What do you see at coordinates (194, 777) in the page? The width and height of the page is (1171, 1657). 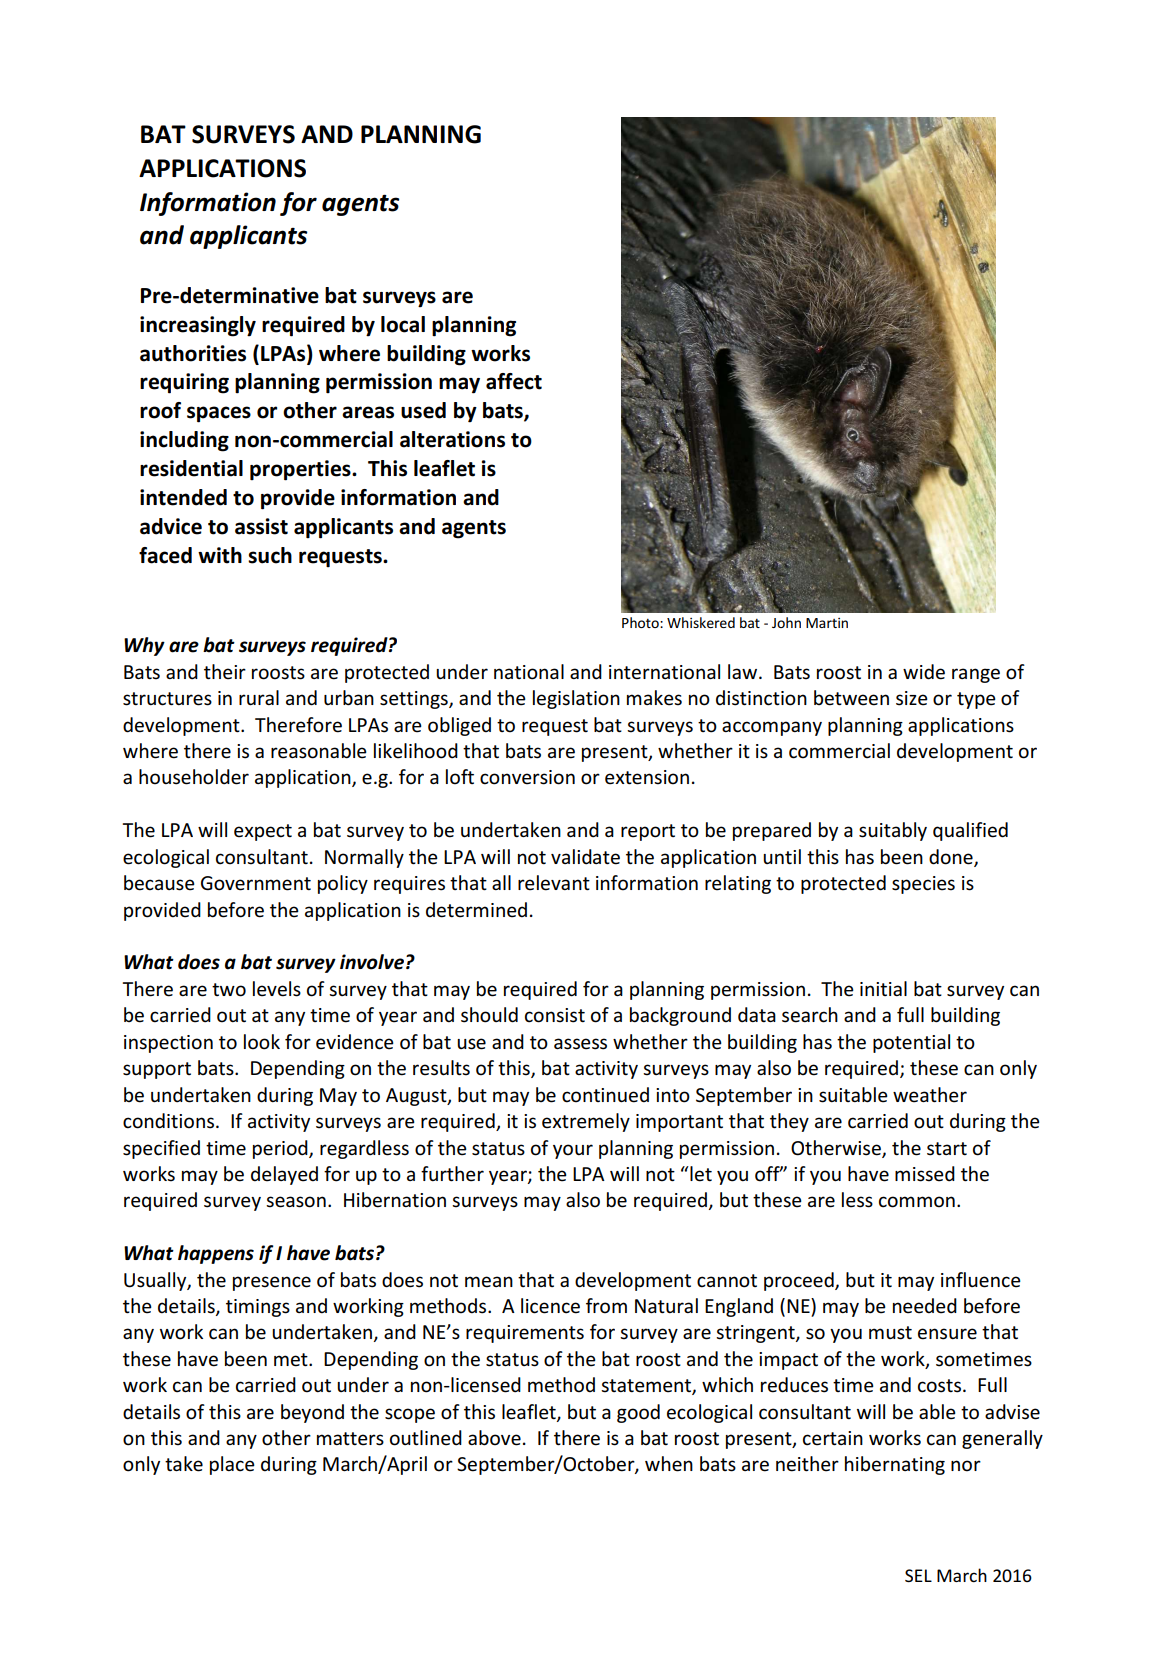 I see `householder` at bounding box center [194, 777].
